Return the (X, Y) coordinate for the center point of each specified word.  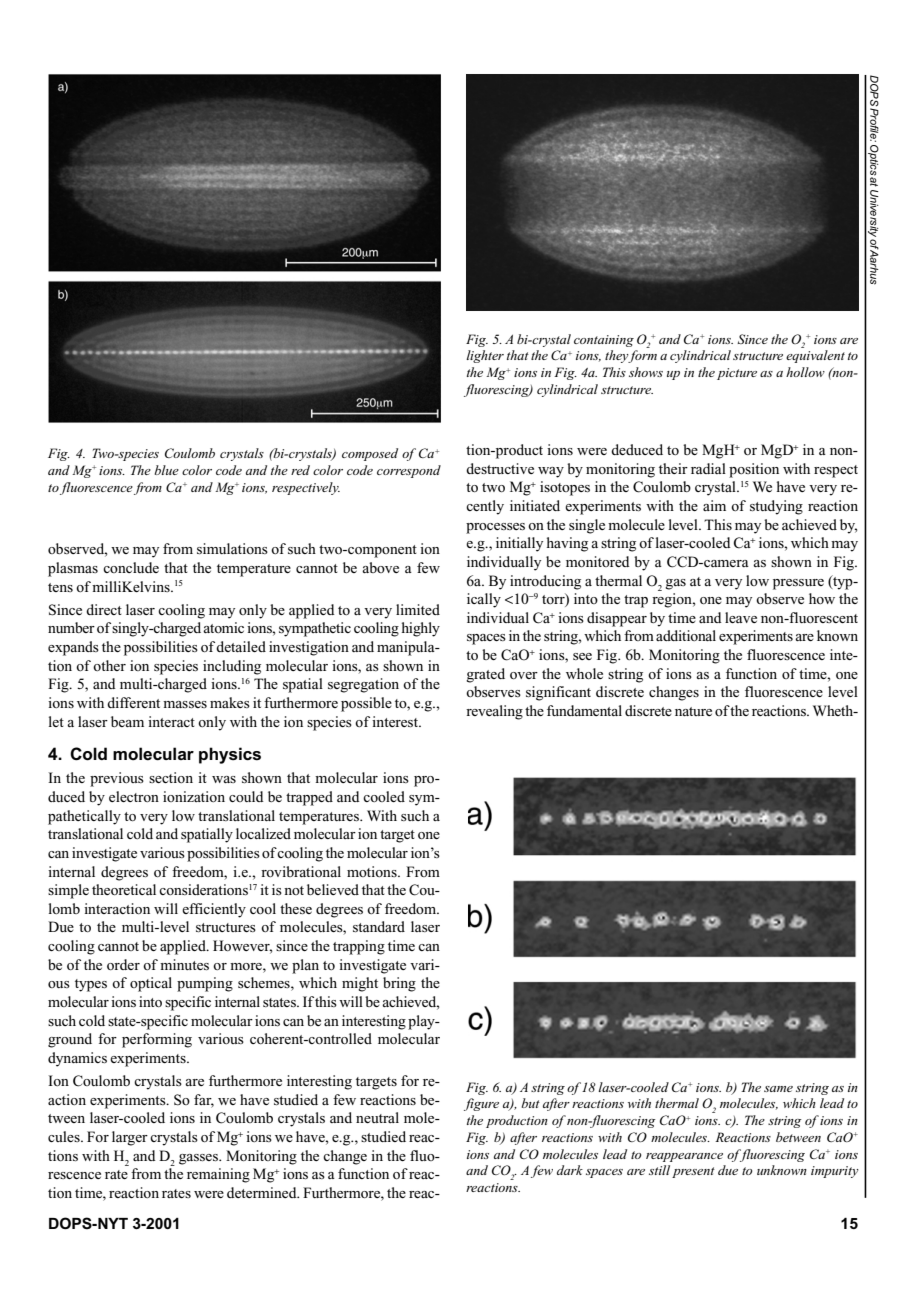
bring (399, 984)
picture (737, 374)
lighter (485, 356)
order (123, 964)
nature (693, 711)
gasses (199, 1159)
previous (117, 779)
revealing (494, 712)
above (380, 567)
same (778, 1089)
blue (166, 470)
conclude (131, 567)
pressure (798, 584)
